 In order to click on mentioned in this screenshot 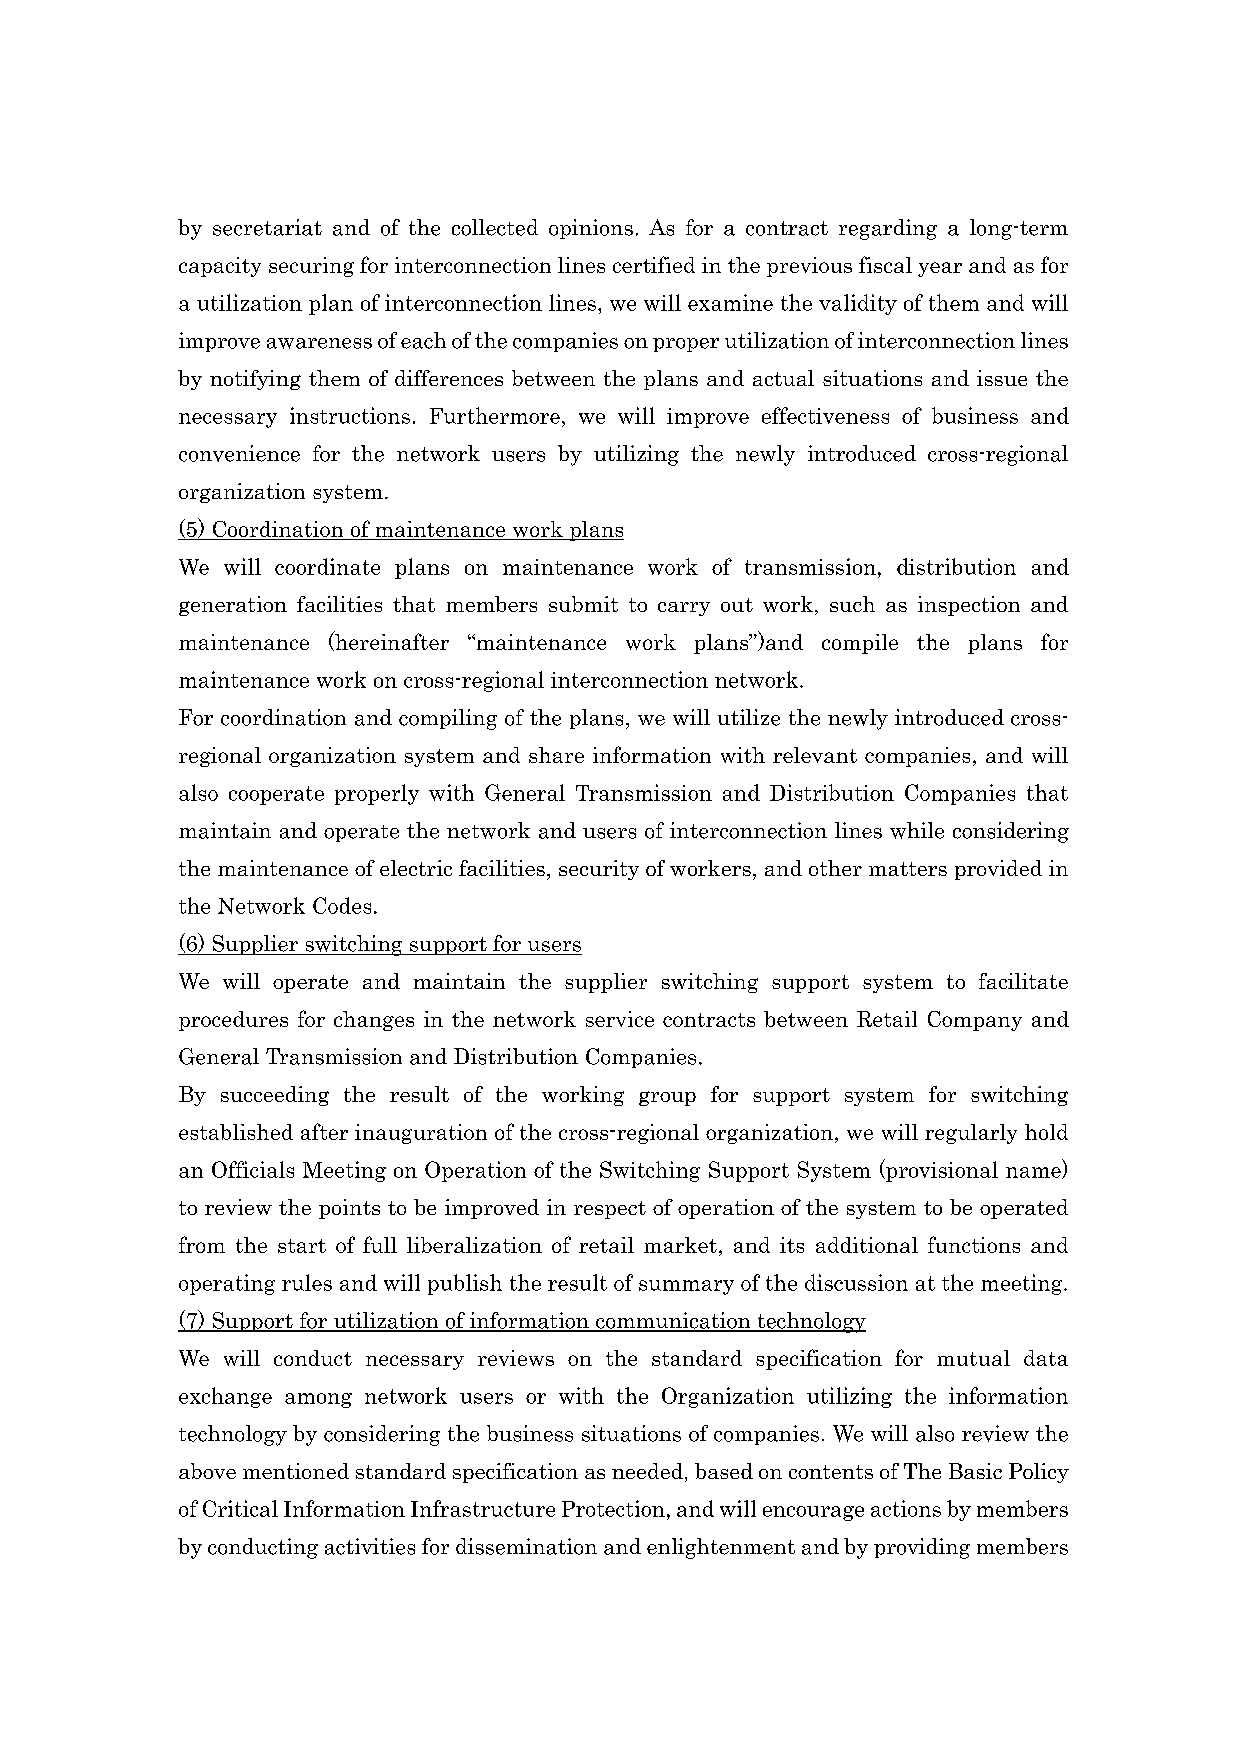, I will do `click(296, 1471)`.
